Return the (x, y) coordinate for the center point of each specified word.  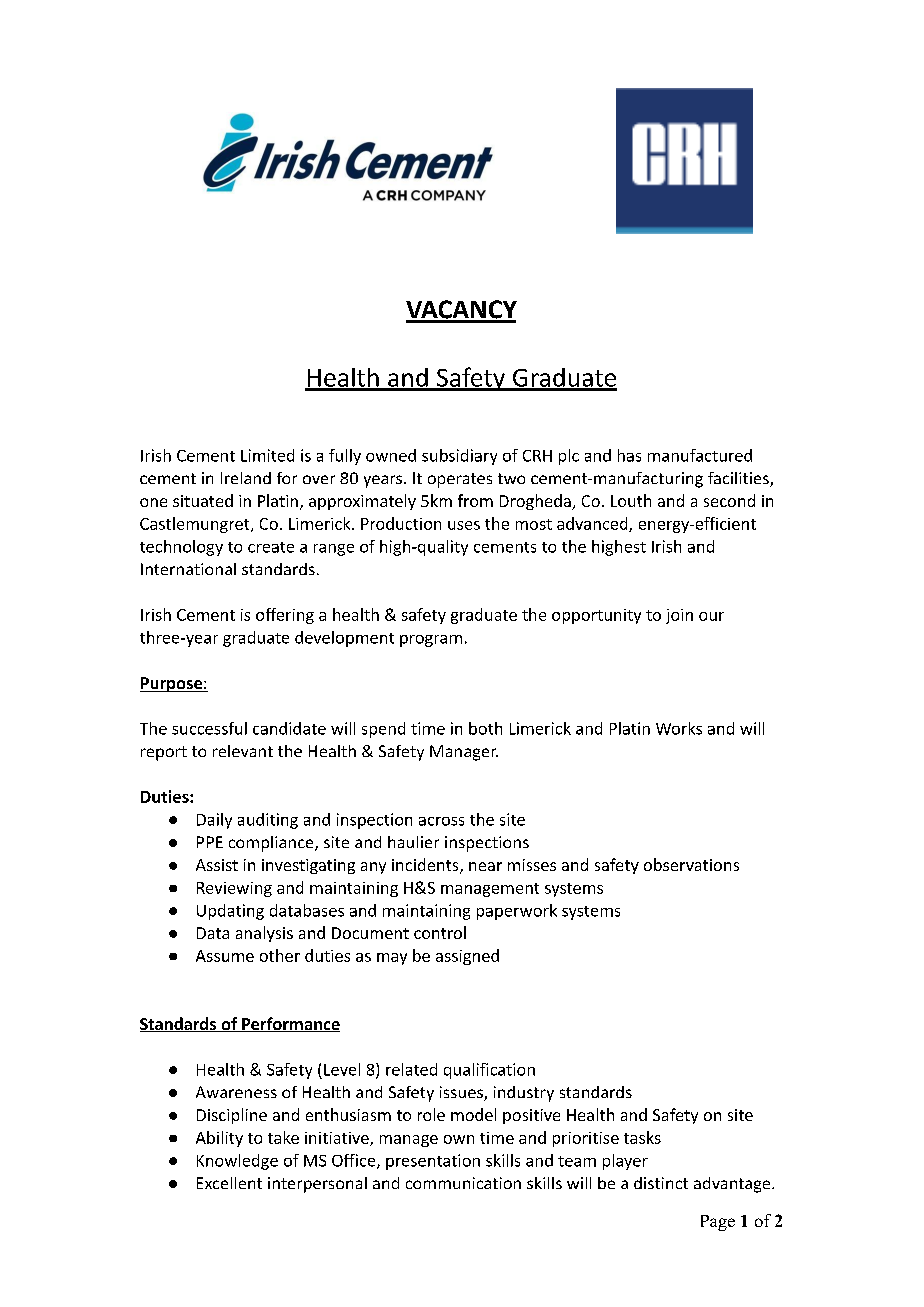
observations (691, 864)
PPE (210, 842)
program (431, 641)
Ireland (246, 478)
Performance (290, 1024)
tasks (642, 1137)
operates (460, 480)
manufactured (700, 455)
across (441, 821)
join (679, 616)
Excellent (229, 1183)
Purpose (172, 684)
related (411, 1069)
